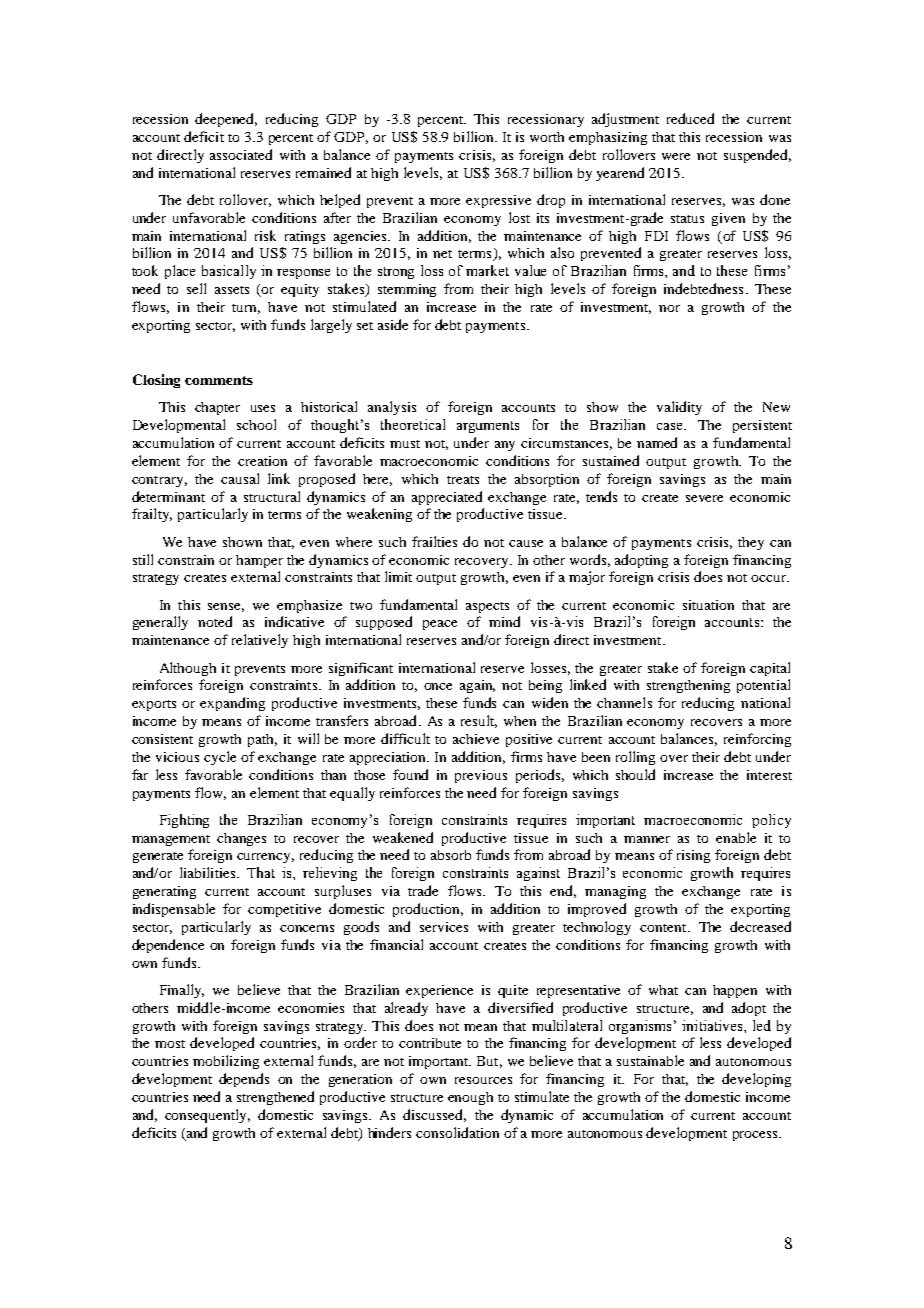 Image resolution: width=924 pixels, height=1308 pixels. I want to click on were, so click(676, 156).
